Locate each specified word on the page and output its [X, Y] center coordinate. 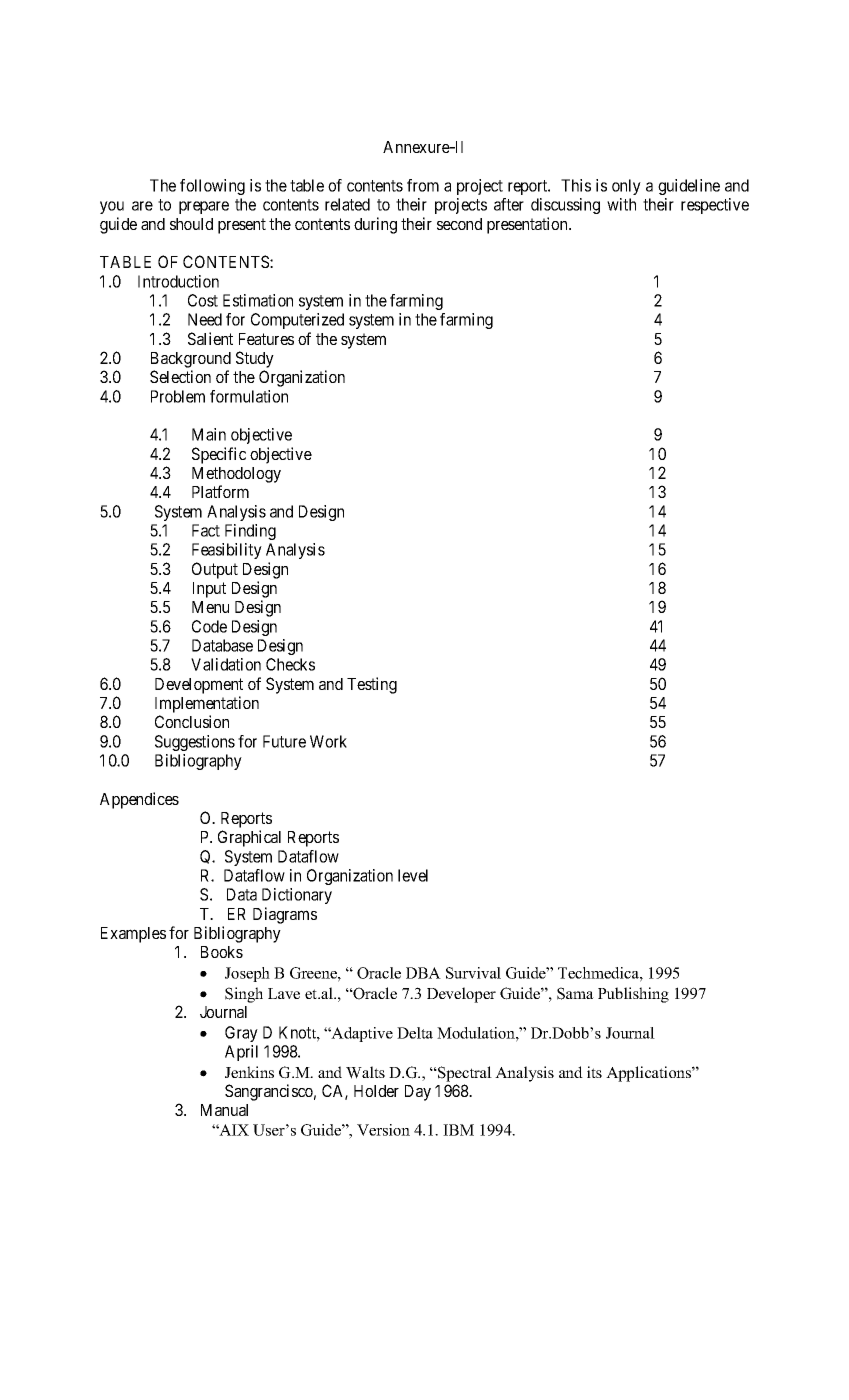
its [594, 1072]
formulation [249, 396]
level [413, 875]
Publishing [633, 995]
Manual [224, 1110]
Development [199, 686]
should [191, 224]
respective [715, 206]
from [423, 185]
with [621, 204]
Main [209, 434]
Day [418, 1093]
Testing [372, 685]
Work [328, 741]
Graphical [249, 838]
